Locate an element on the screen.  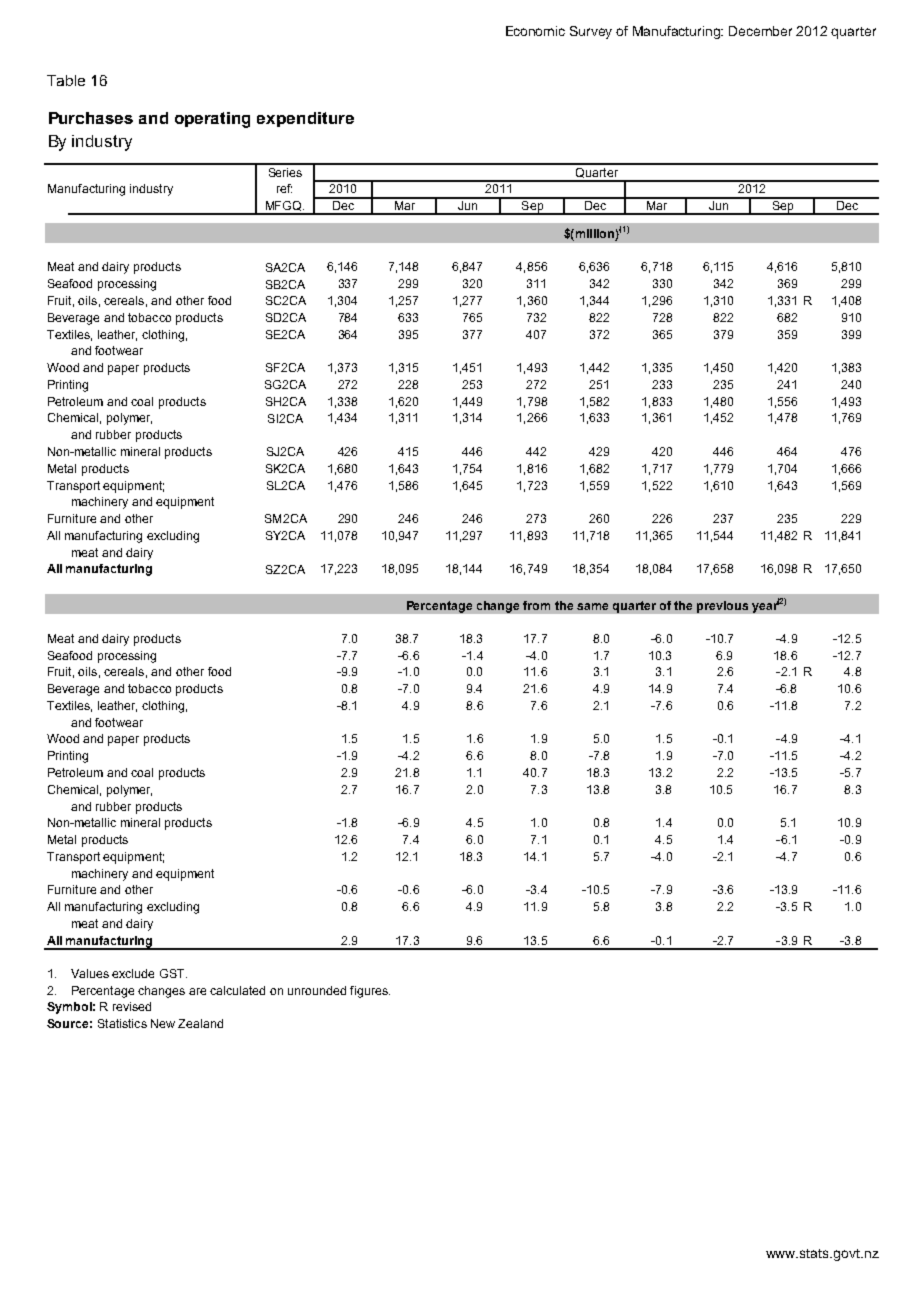
same is located at coordinates (592, 606).
